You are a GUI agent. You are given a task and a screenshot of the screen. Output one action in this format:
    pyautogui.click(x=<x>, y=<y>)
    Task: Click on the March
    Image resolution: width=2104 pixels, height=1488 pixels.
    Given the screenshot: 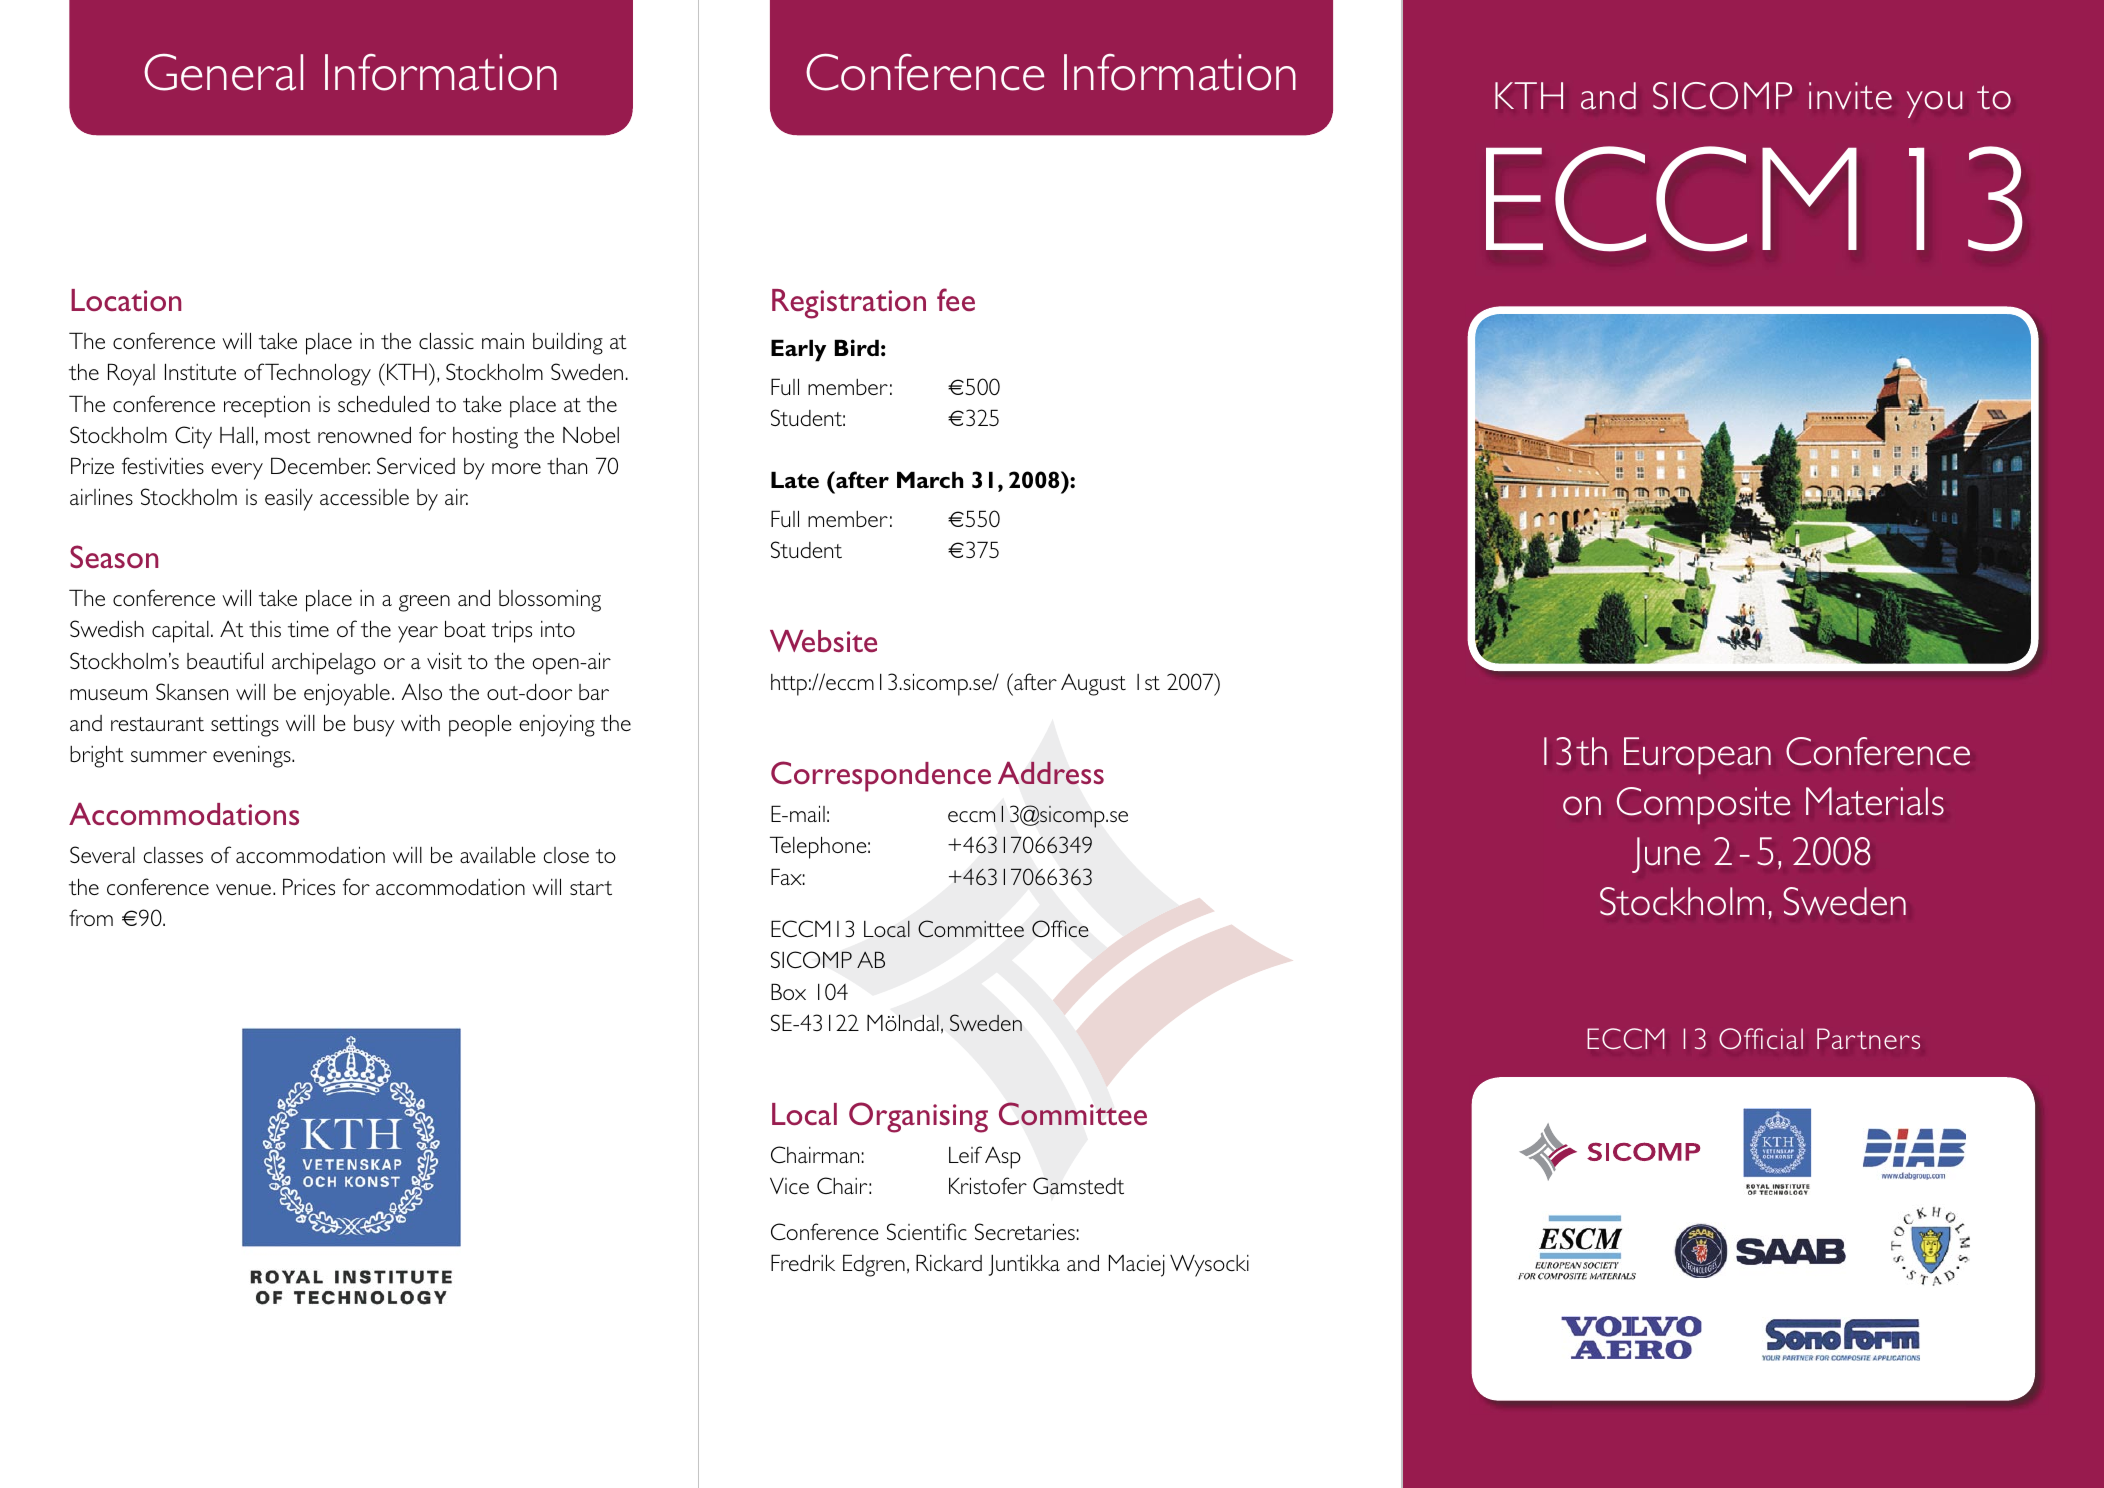 What is the action you would take?
    pyautogui.click(x=930, y=479)
